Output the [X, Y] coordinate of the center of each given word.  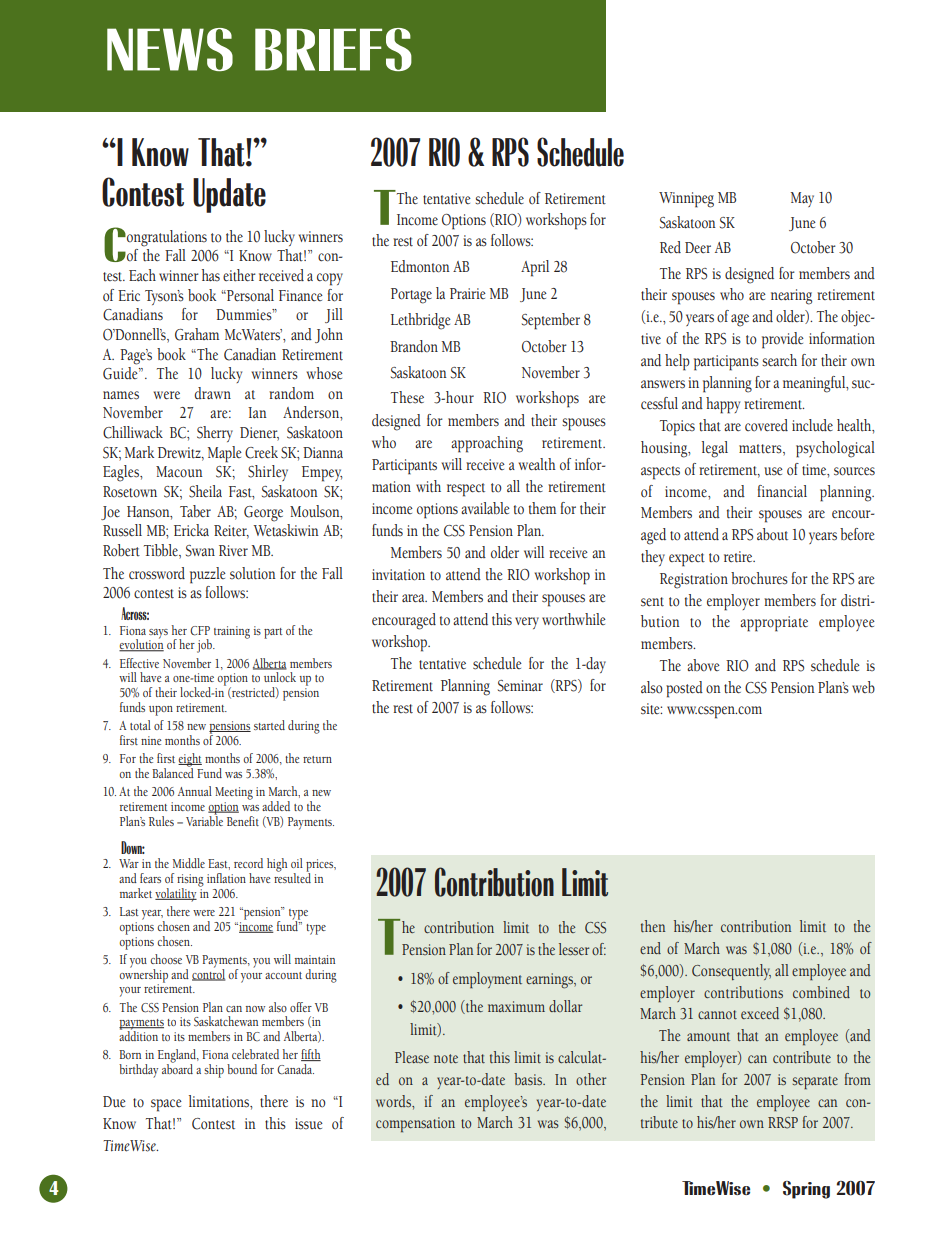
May [802, 199]
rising [190, 881]
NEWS [170, 49]
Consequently [731, 972]
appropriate [774, 624]
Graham [197, 334]
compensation [415, 1125]
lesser [574, 949]
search [779, 360]
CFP [200, 631]
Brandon [414, 346]
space [166, 1105]
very [527, 623]
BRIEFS [333, 49]
